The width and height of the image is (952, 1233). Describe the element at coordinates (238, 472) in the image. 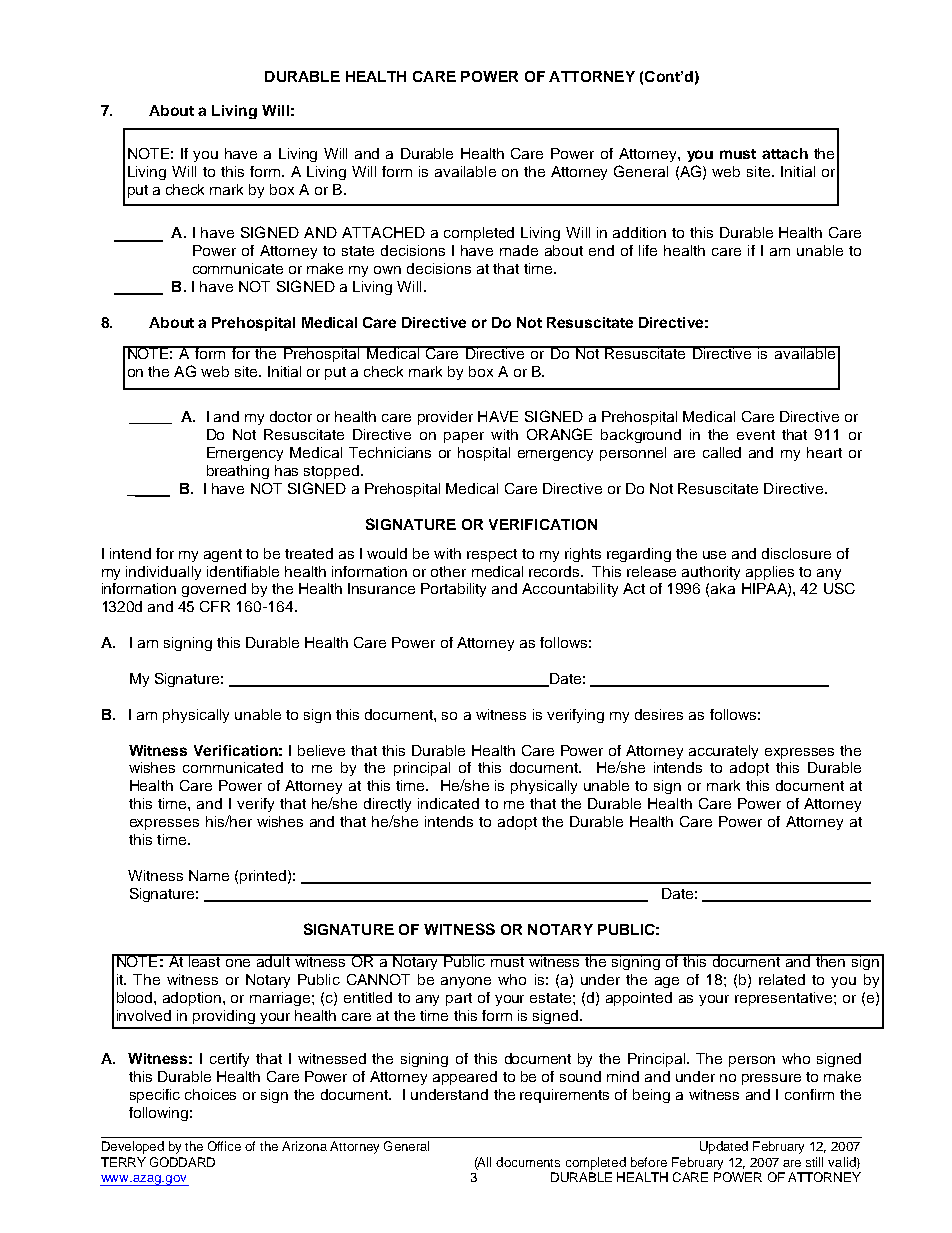

I see `breathing` at that location.
